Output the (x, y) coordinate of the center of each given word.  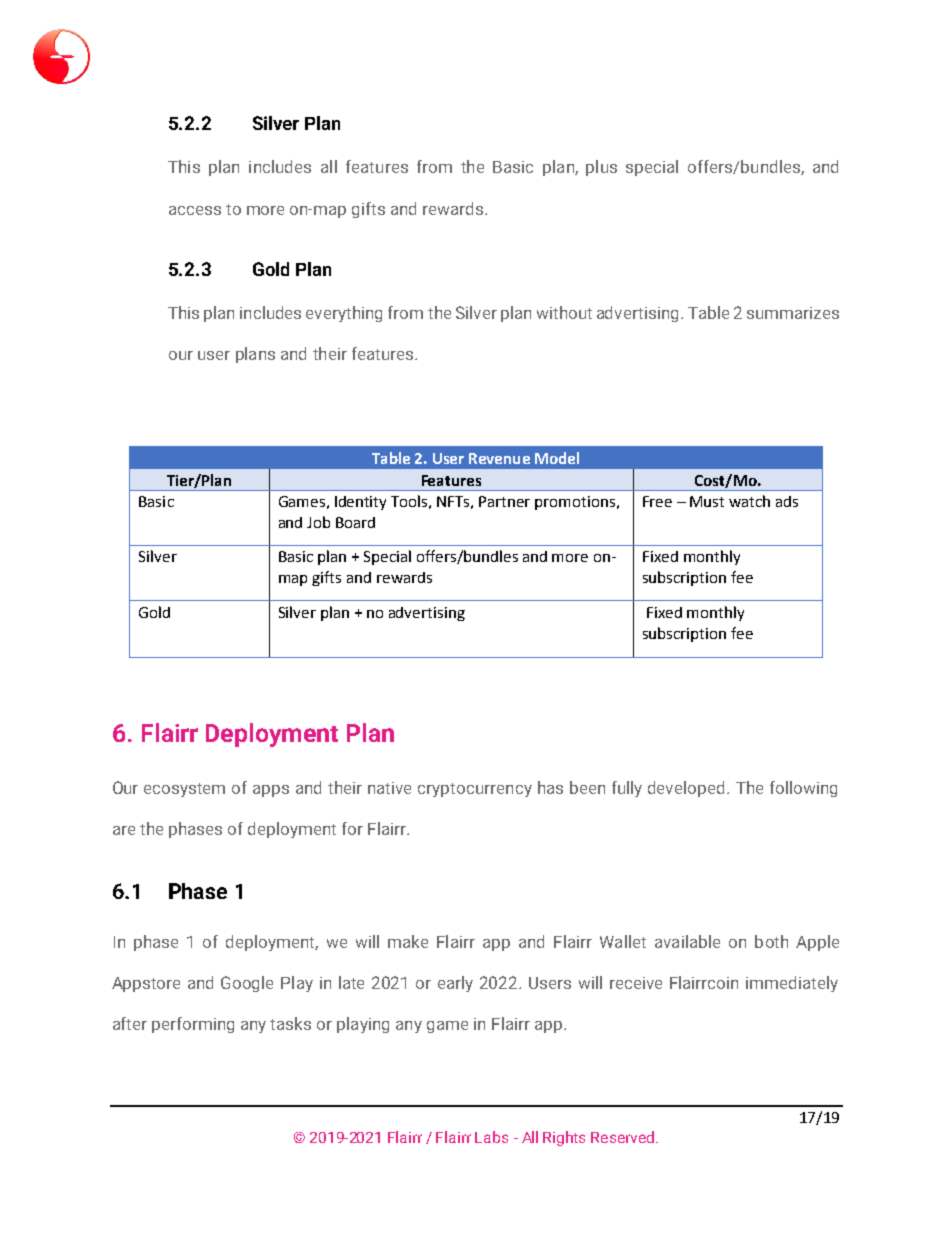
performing (193, 1025)
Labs (491, 1137)
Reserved (622, 1137)
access (195, 210)
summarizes (793, 313)
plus (601, 168)
